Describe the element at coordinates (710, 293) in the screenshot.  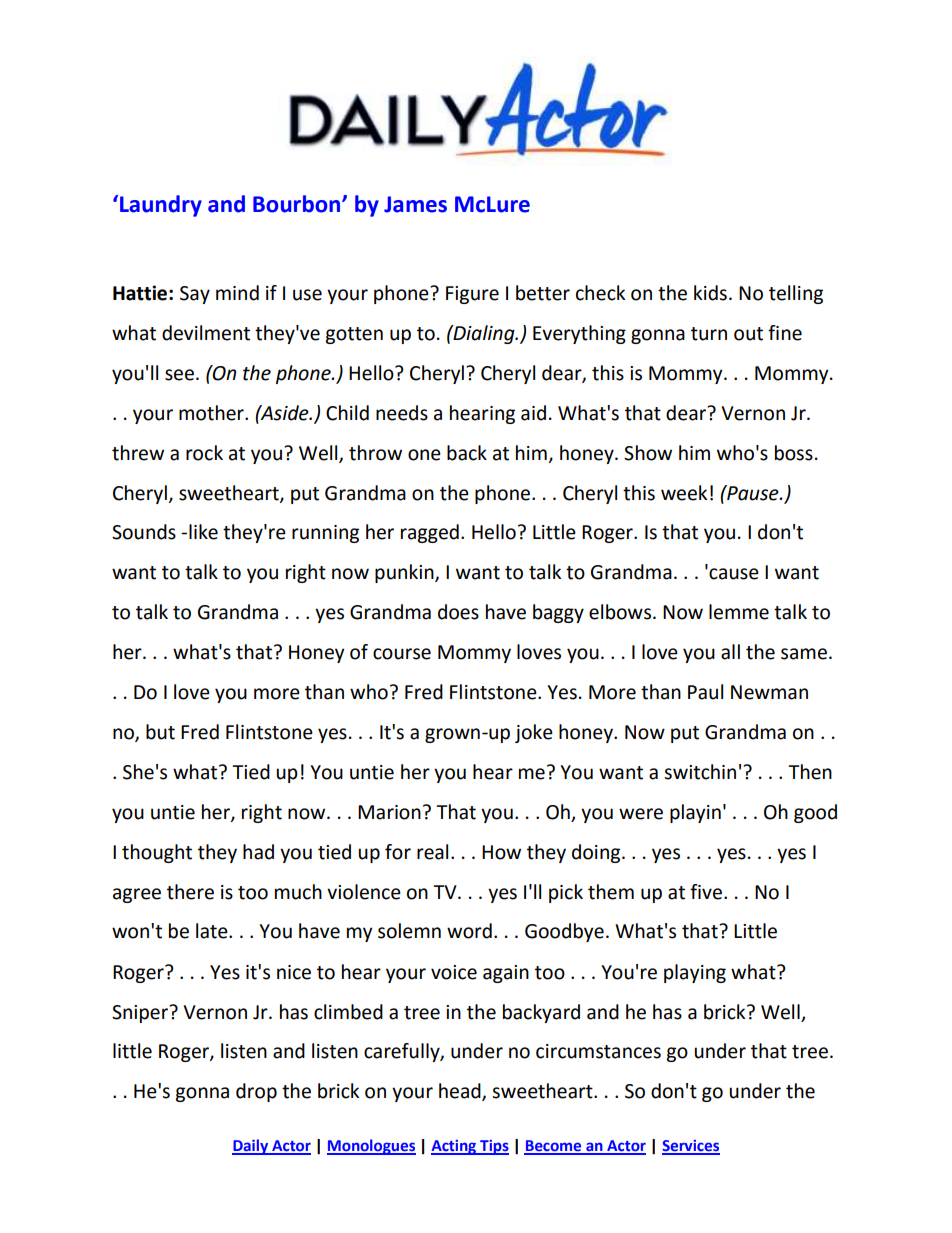
I see `kids` at that location.
